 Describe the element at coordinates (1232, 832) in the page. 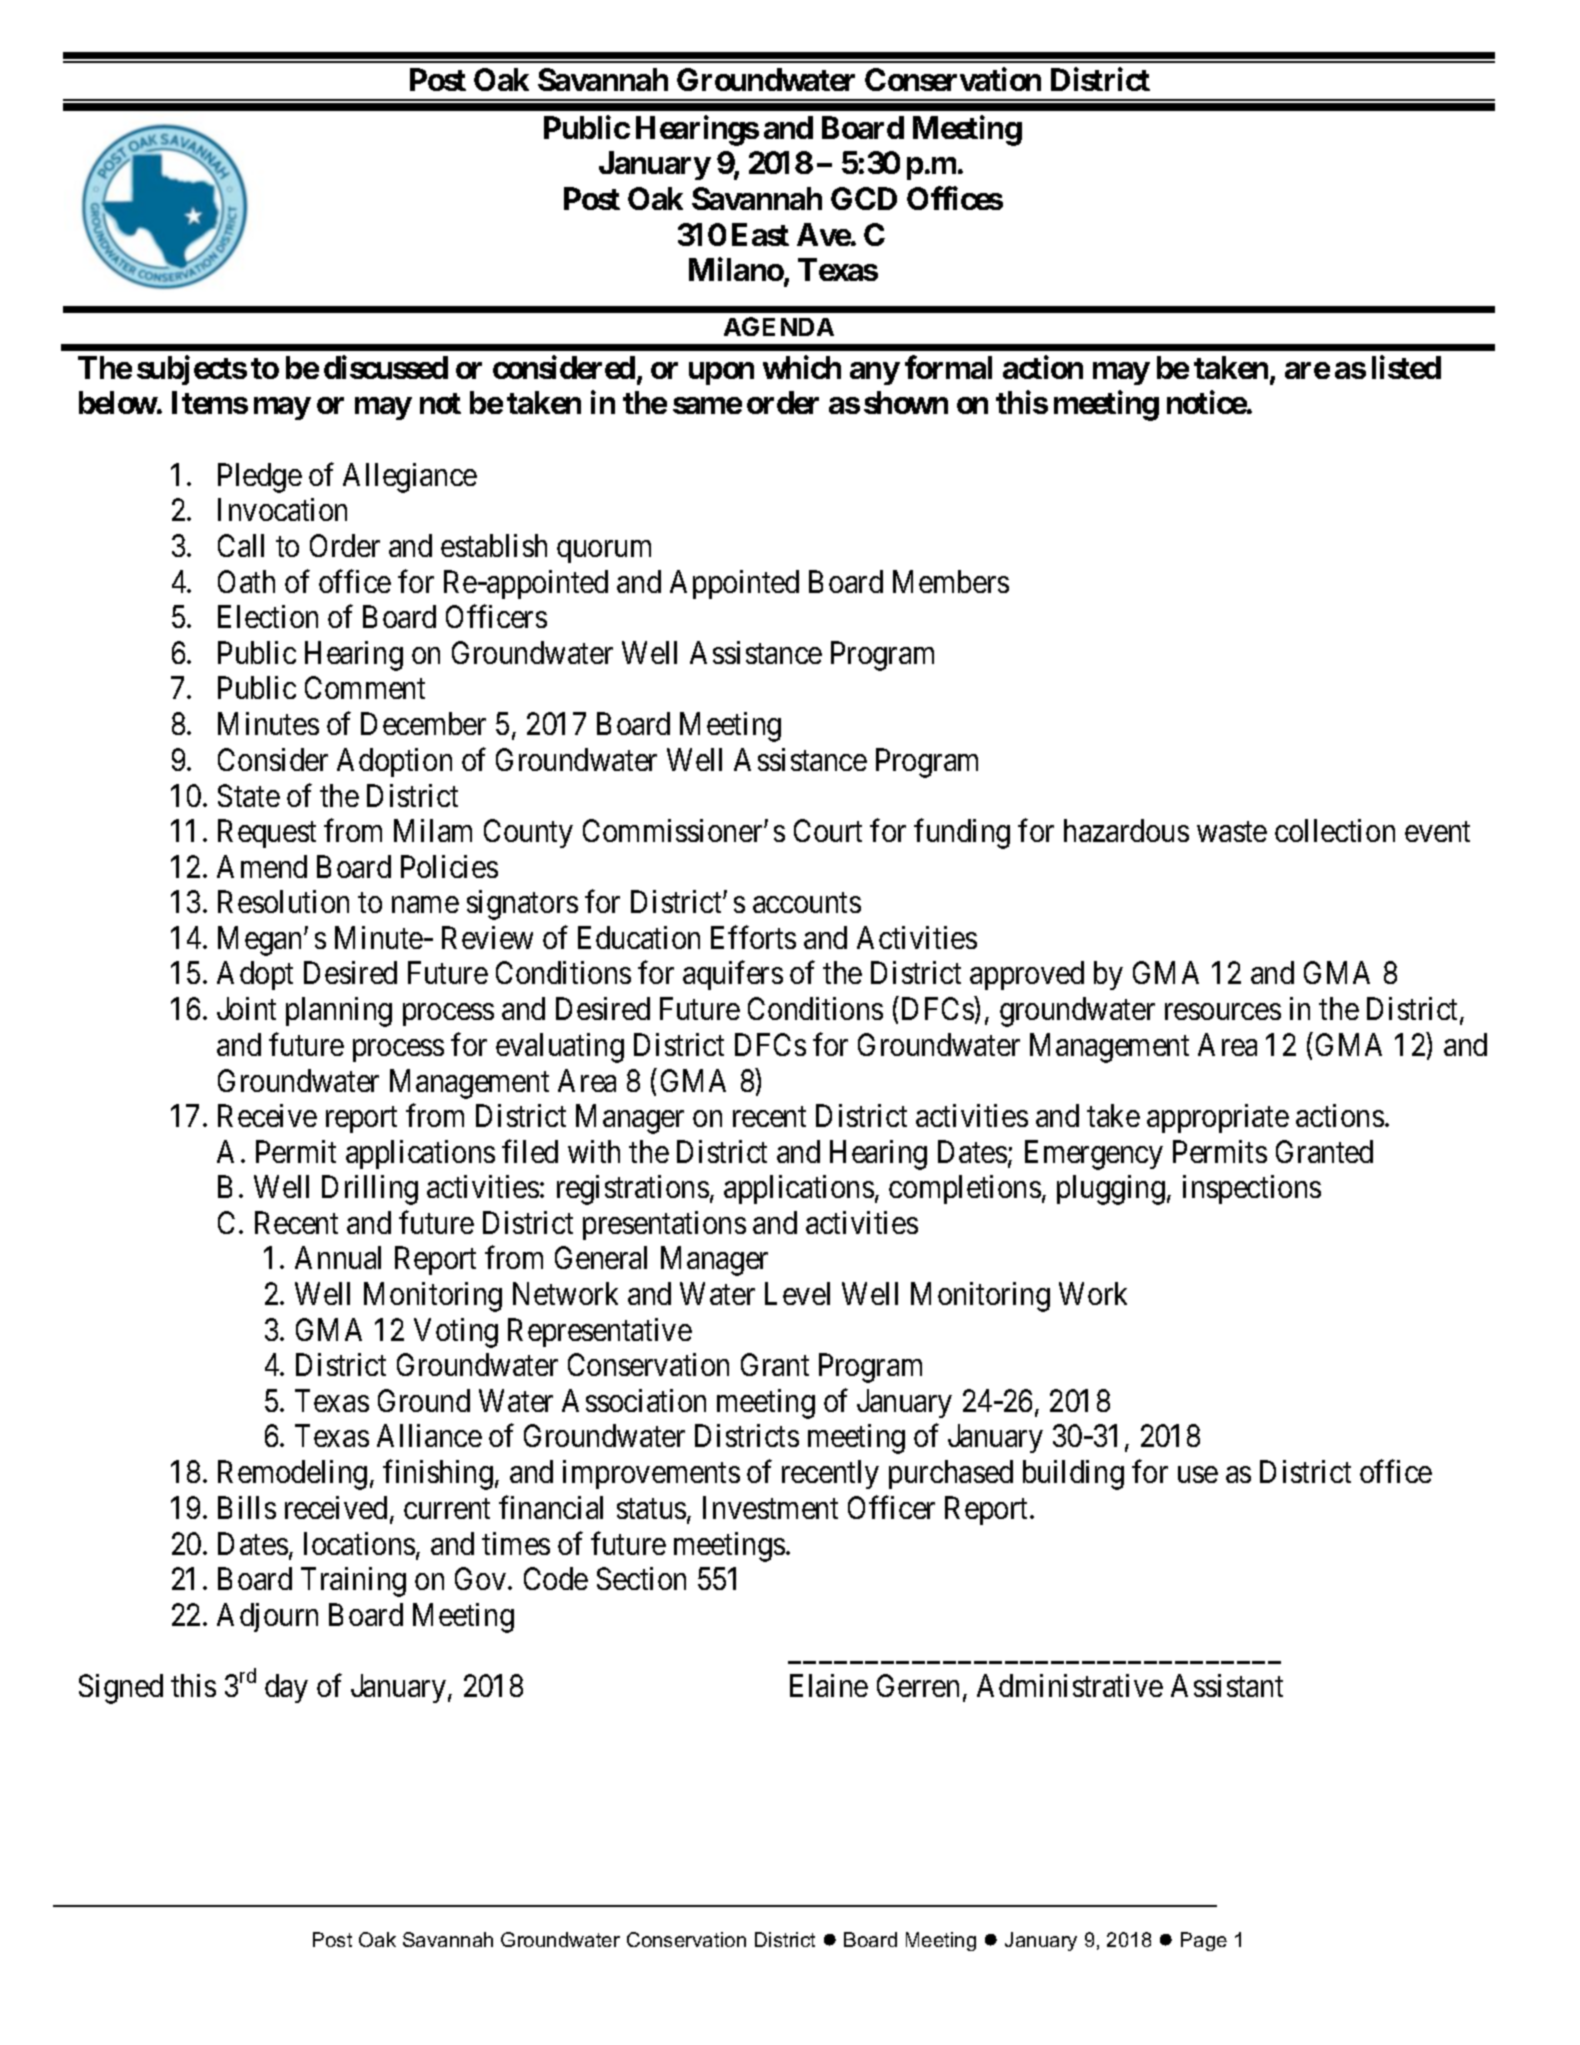

I see `waste` at that location.
